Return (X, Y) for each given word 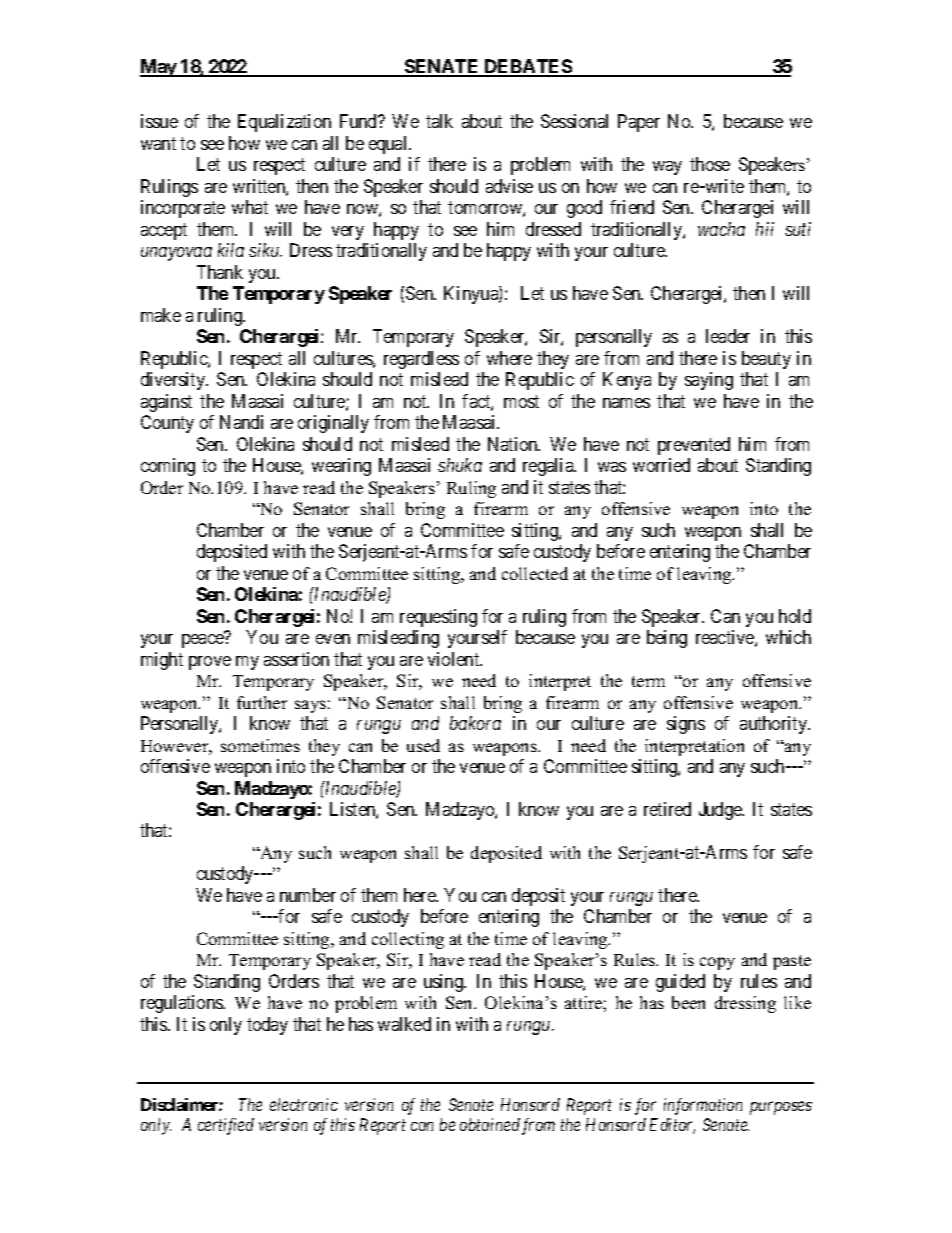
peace (203, 641)
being (667, 639)
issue (159, 121)
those (710, 164)
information (703, 1106)
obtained (490, 1124)
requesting (438, 618)
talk (439, 121)
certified (226, 1126)
